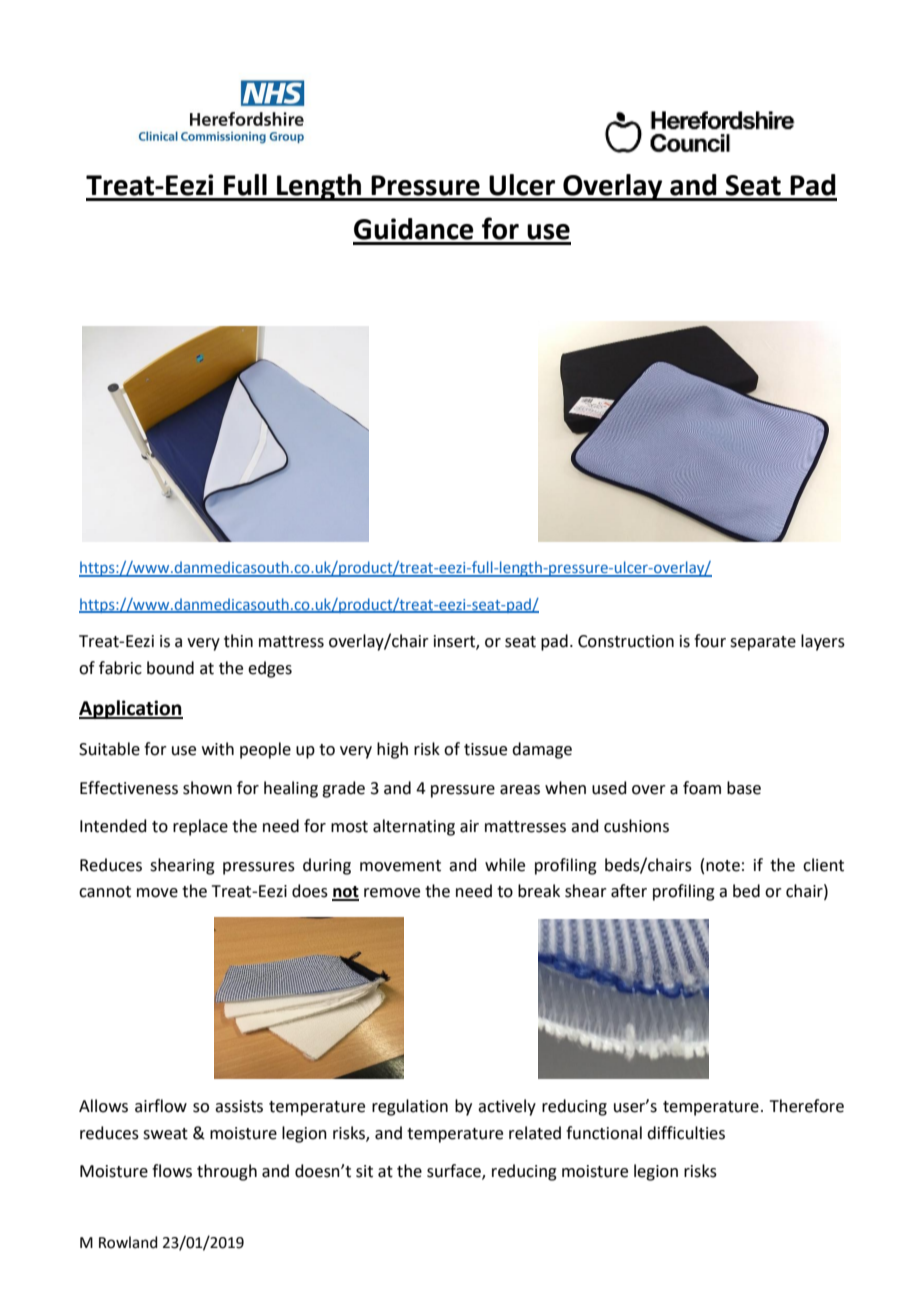 This page has width=924, height=1308. I want to click on bound, so click(170, 668).
